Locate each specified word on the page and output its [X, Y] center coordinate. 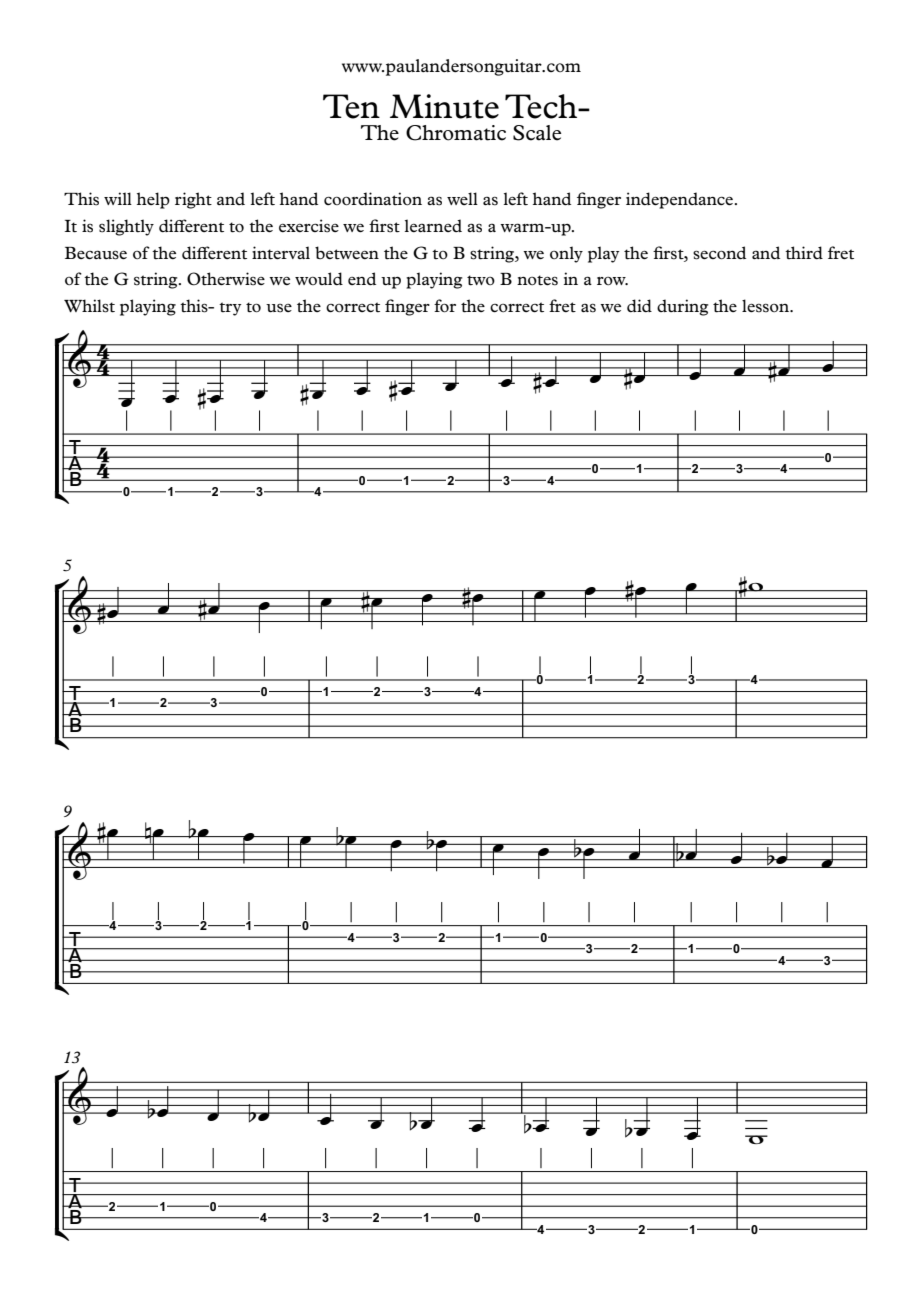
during [683, 307]
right [193, 200]
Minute [444, 106]
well [462, 198]
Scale [537, 133]
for [445, 306]
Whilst [89, 306]
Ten [351, 106]
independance [679, 200]
